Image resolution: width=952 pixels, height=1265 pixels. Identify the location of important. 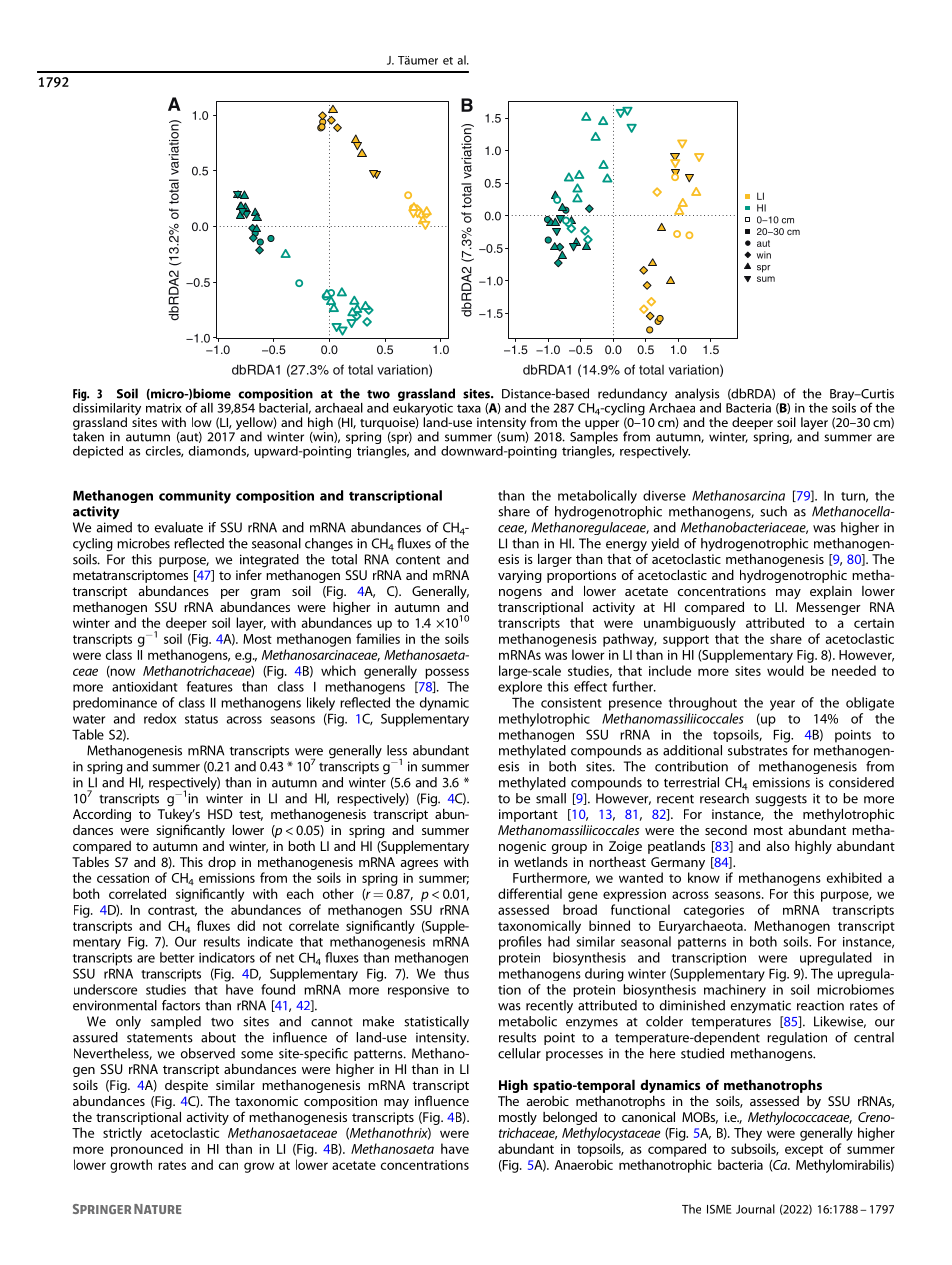
(528, 815).
